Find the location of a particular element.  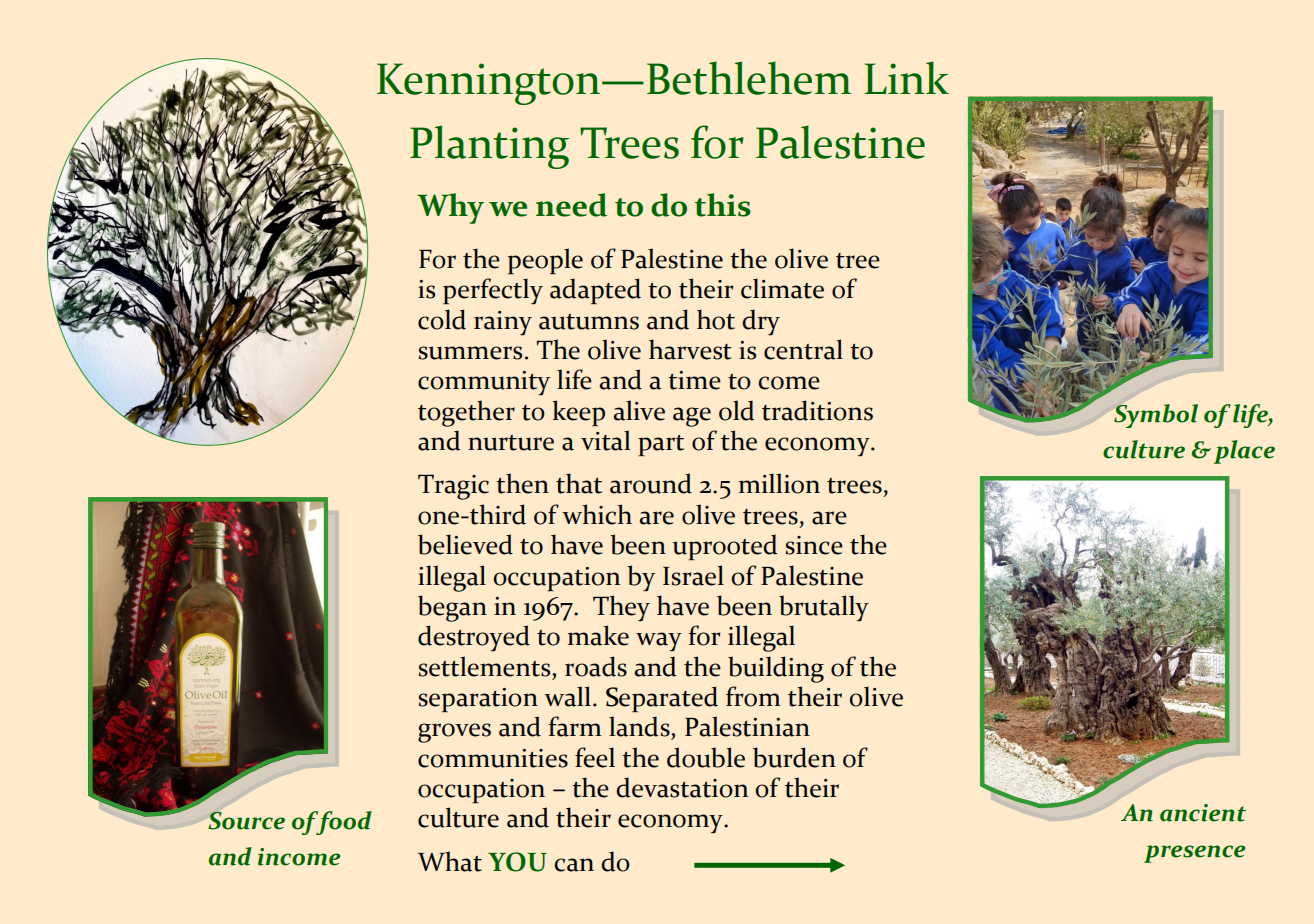

this is located at coordinates (723, 205).
